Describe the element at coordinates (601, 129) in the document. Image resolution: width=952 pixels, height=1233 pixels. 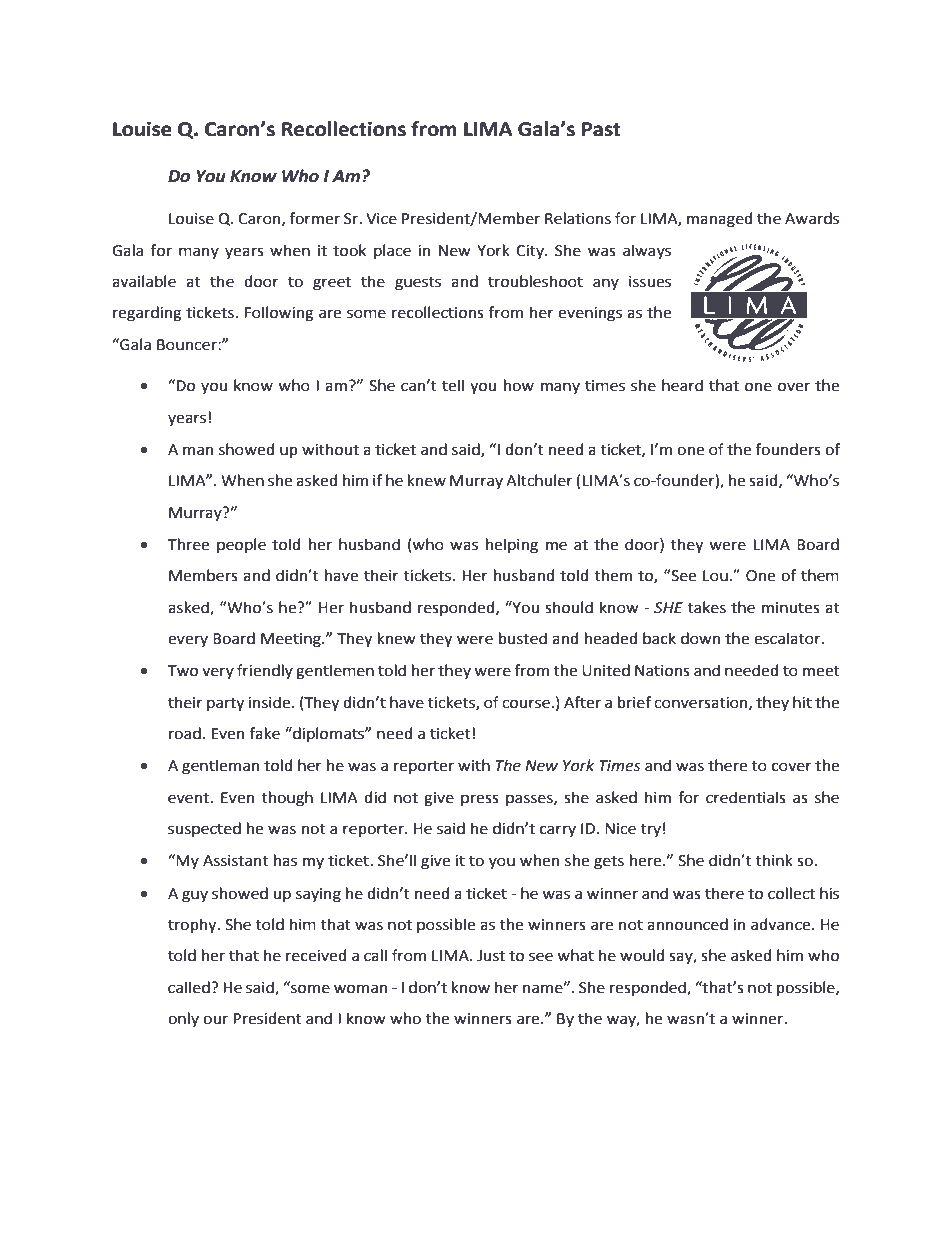
I see `Past` at that location.
